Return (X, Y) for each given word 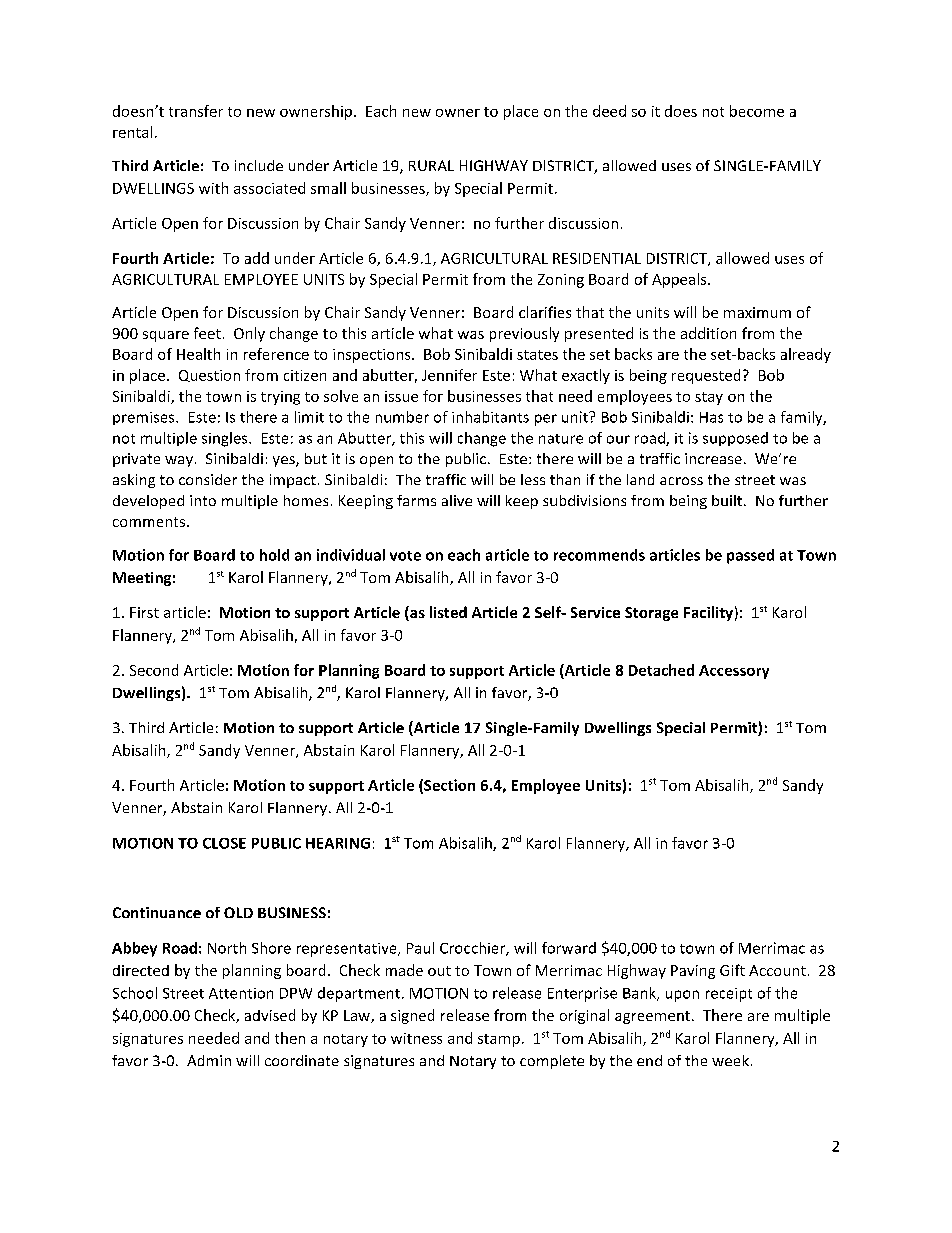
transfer (196, 111)
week (730, 1060)
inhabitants (490, 417)
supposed (735, 439)
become (757, 111)
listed (448, 612)
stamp (499, 1040)
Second (154, 670)
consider (208, 479)
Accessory (734, 672)
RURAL (431, 165)
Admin (209, 1060)
